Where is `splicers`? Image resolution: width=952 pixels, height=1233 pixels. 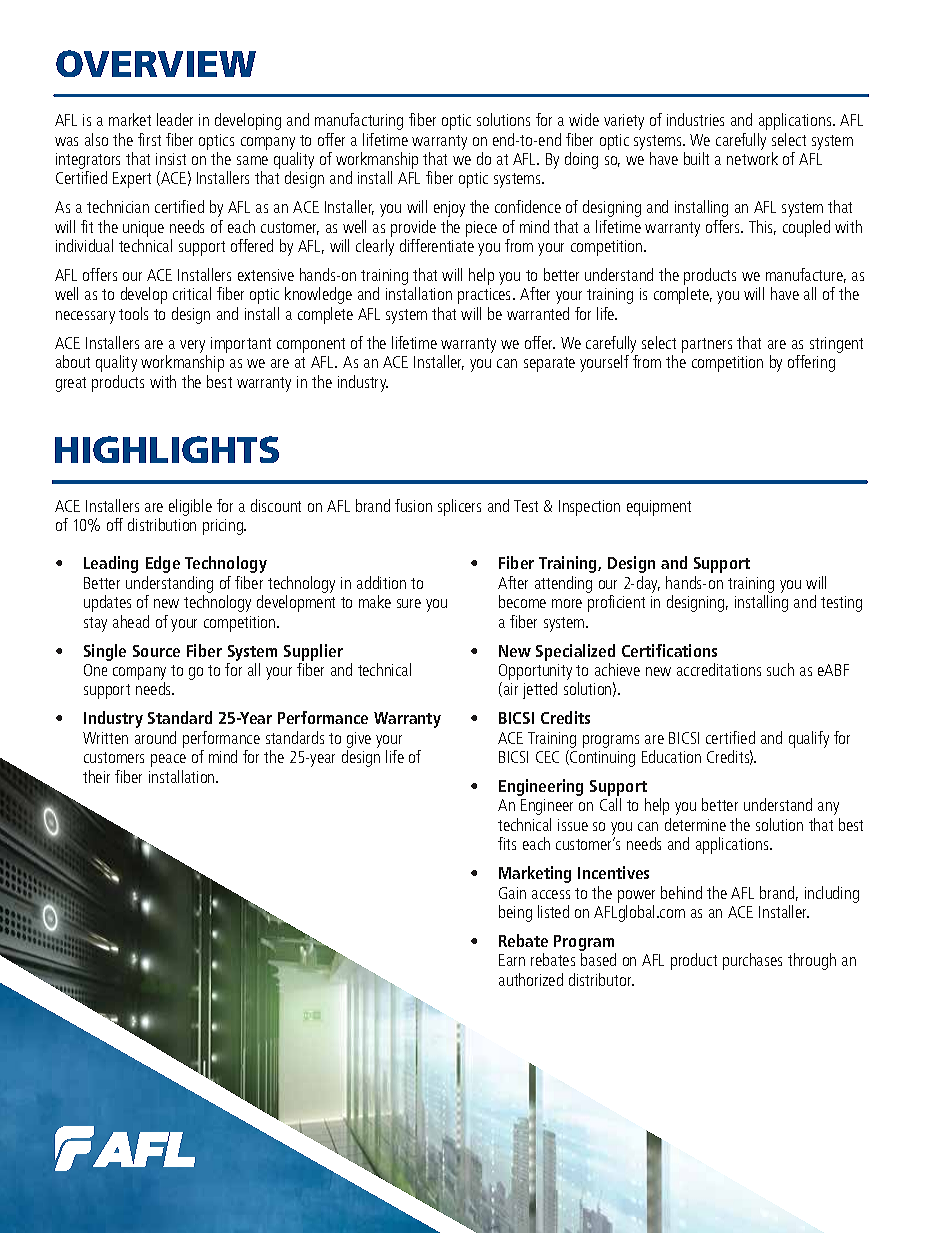
splicers is located at coordinates (459, 507).
